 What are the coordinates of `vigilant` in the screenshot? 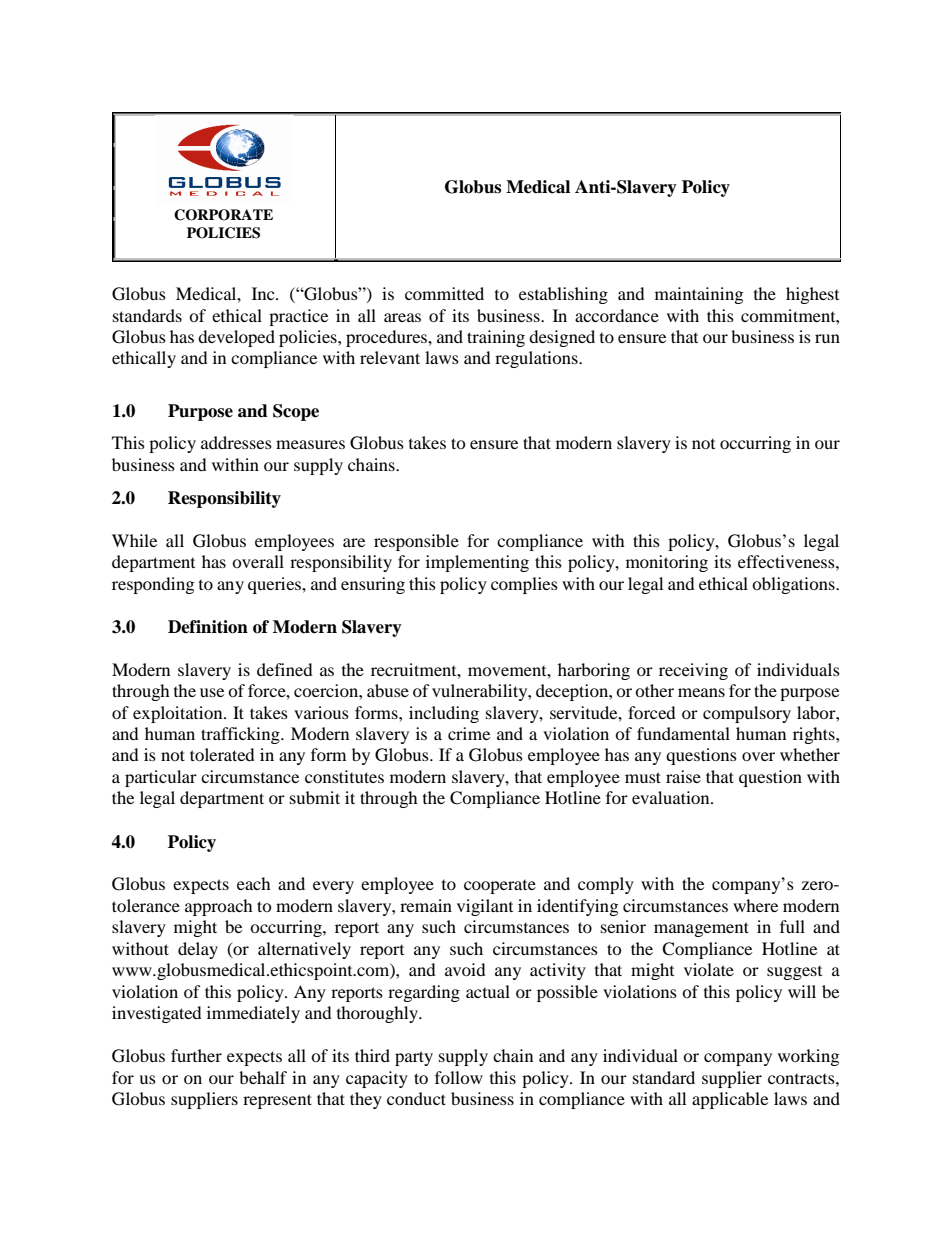 It's located at (485, 907).
